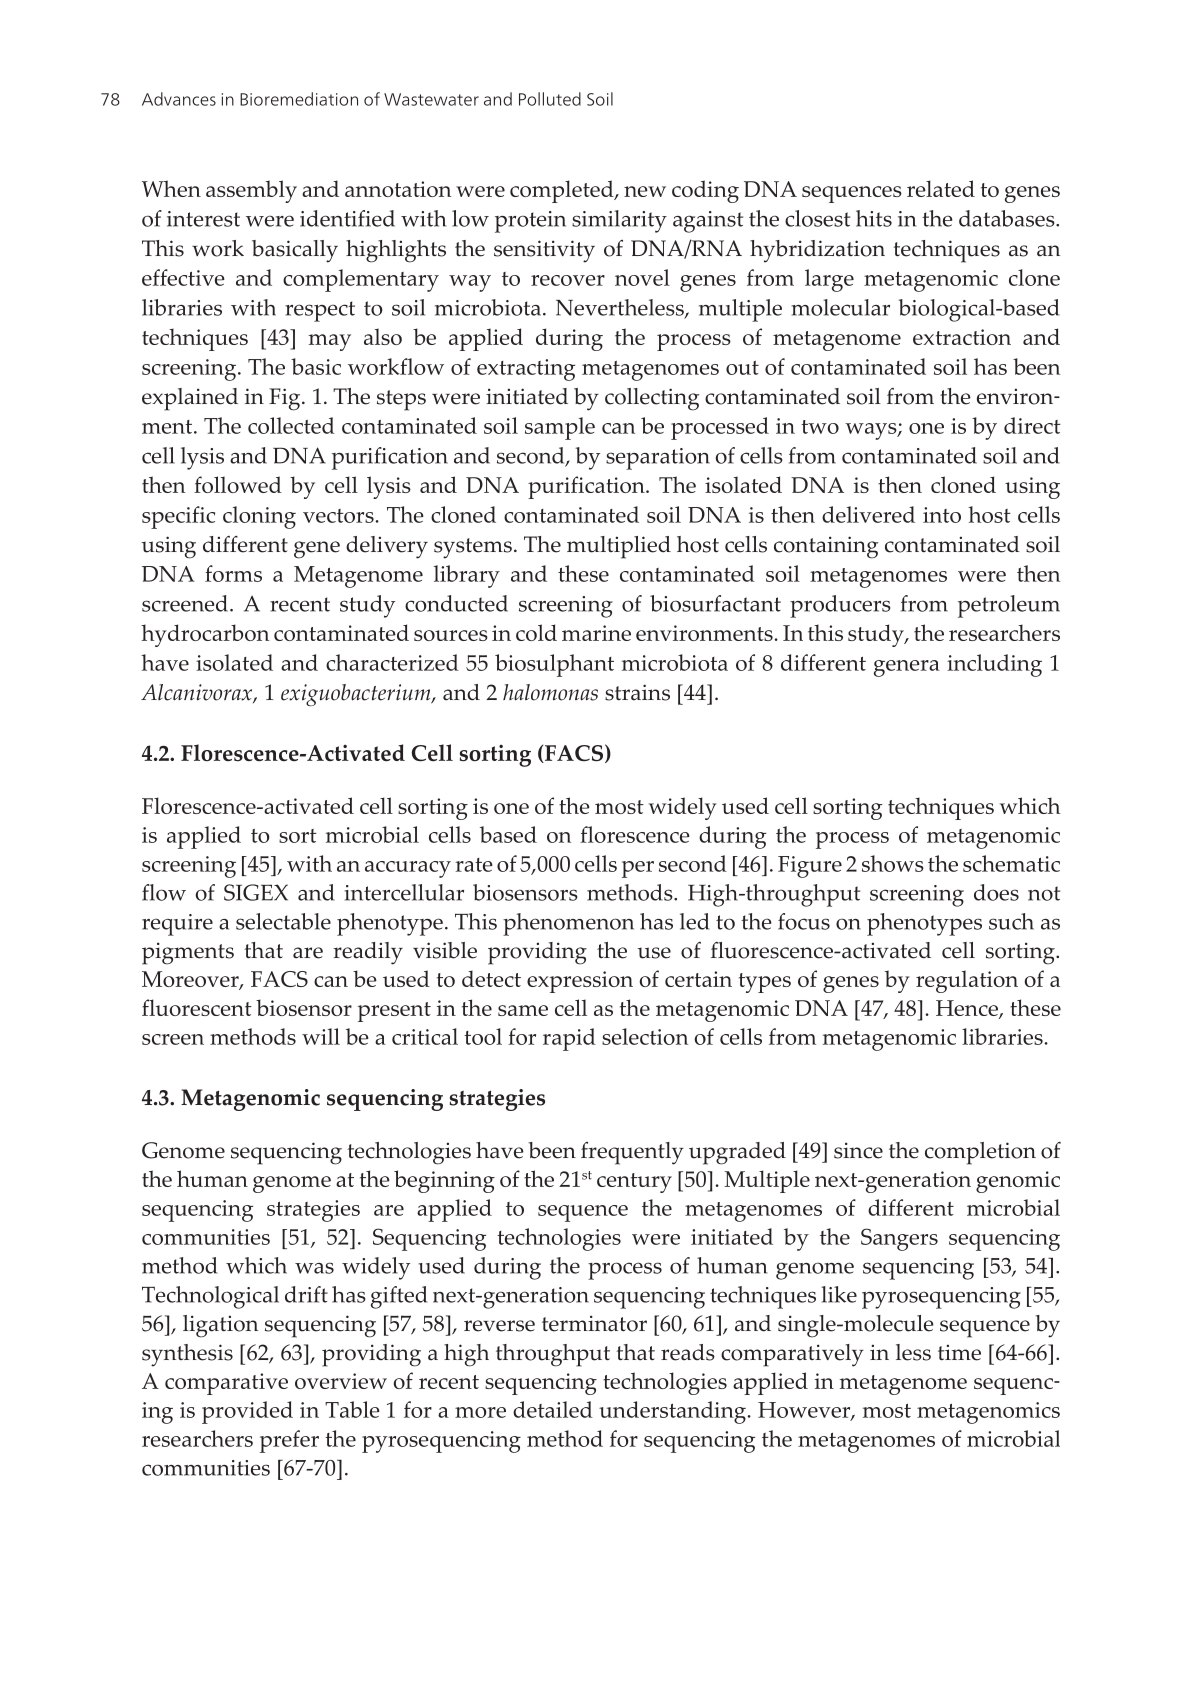 This screenshot has width=1202, height=1697. I want to click on time, so click(959, 1352).
